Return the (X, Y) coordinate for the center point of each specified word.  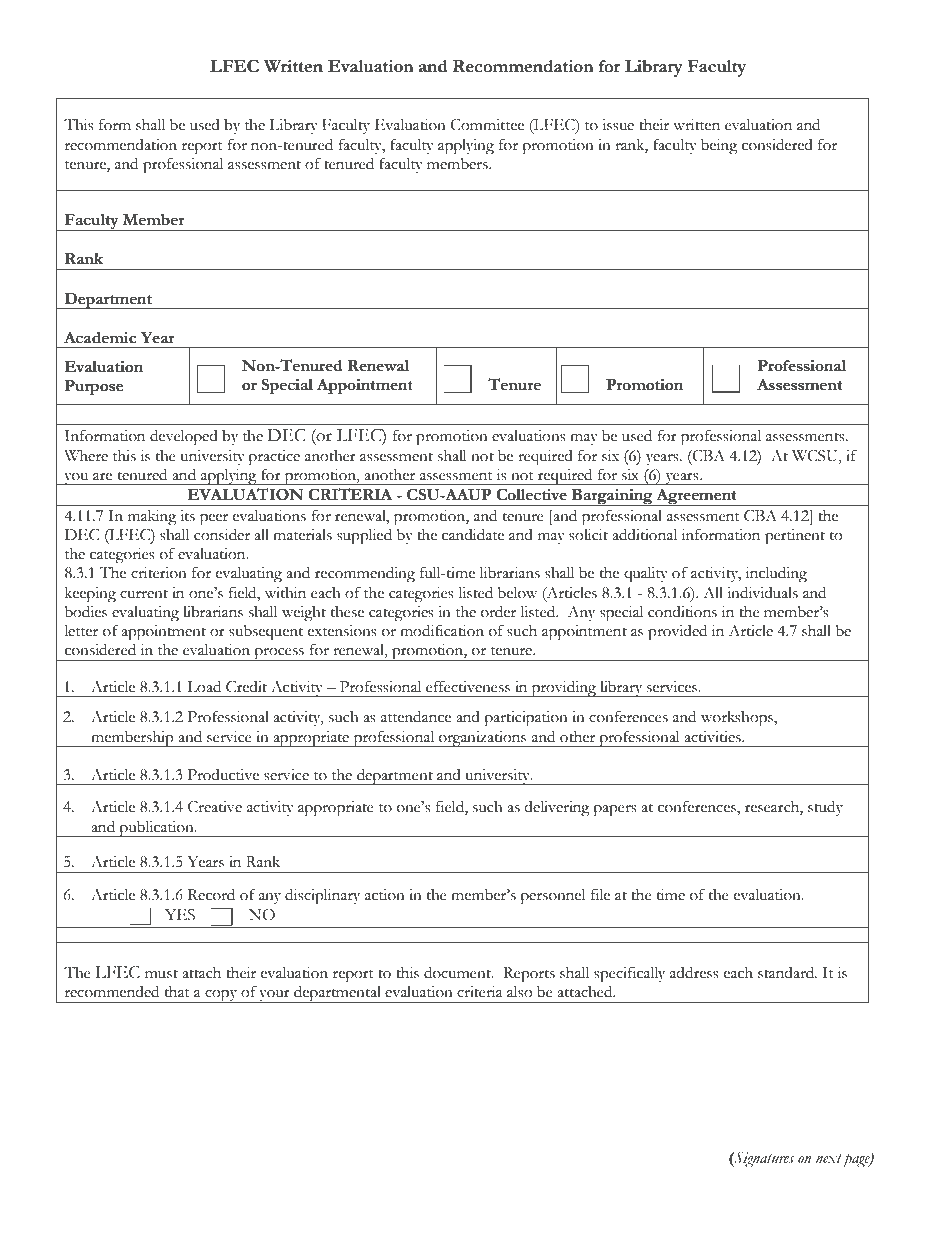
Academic (100, 338)
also (520, 992)
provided (677, 633)
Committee (487, 125)
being (719, 147)
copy (221, 996)
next (829, 1158)
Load (204, 687)
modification (442, 630)
